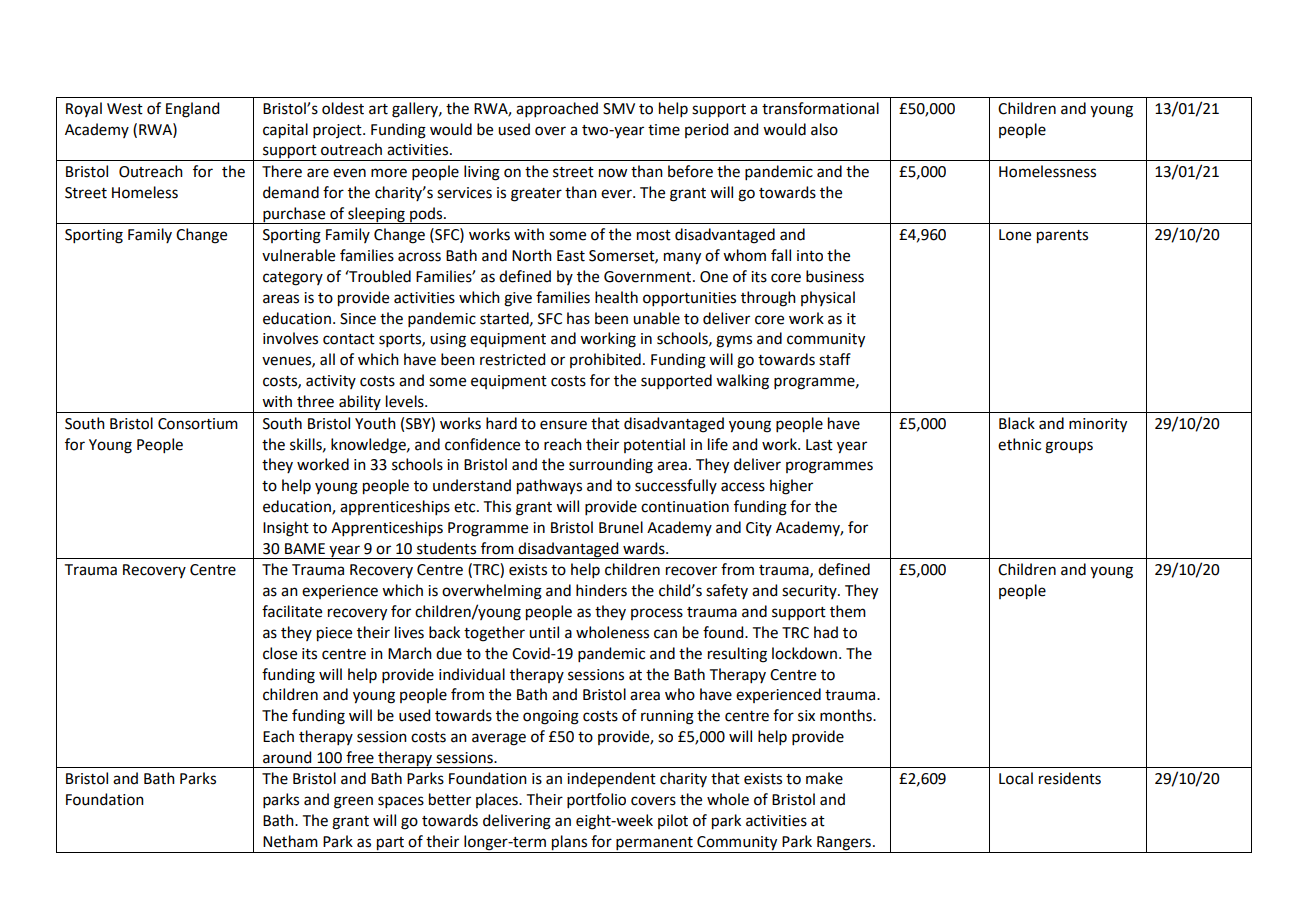 Image resolution: width=1308 pixels, height=924 pixels. What do you see at coordinates (198, 424) in the page?
I see `Consortium` at bounding box center [198, 424].
